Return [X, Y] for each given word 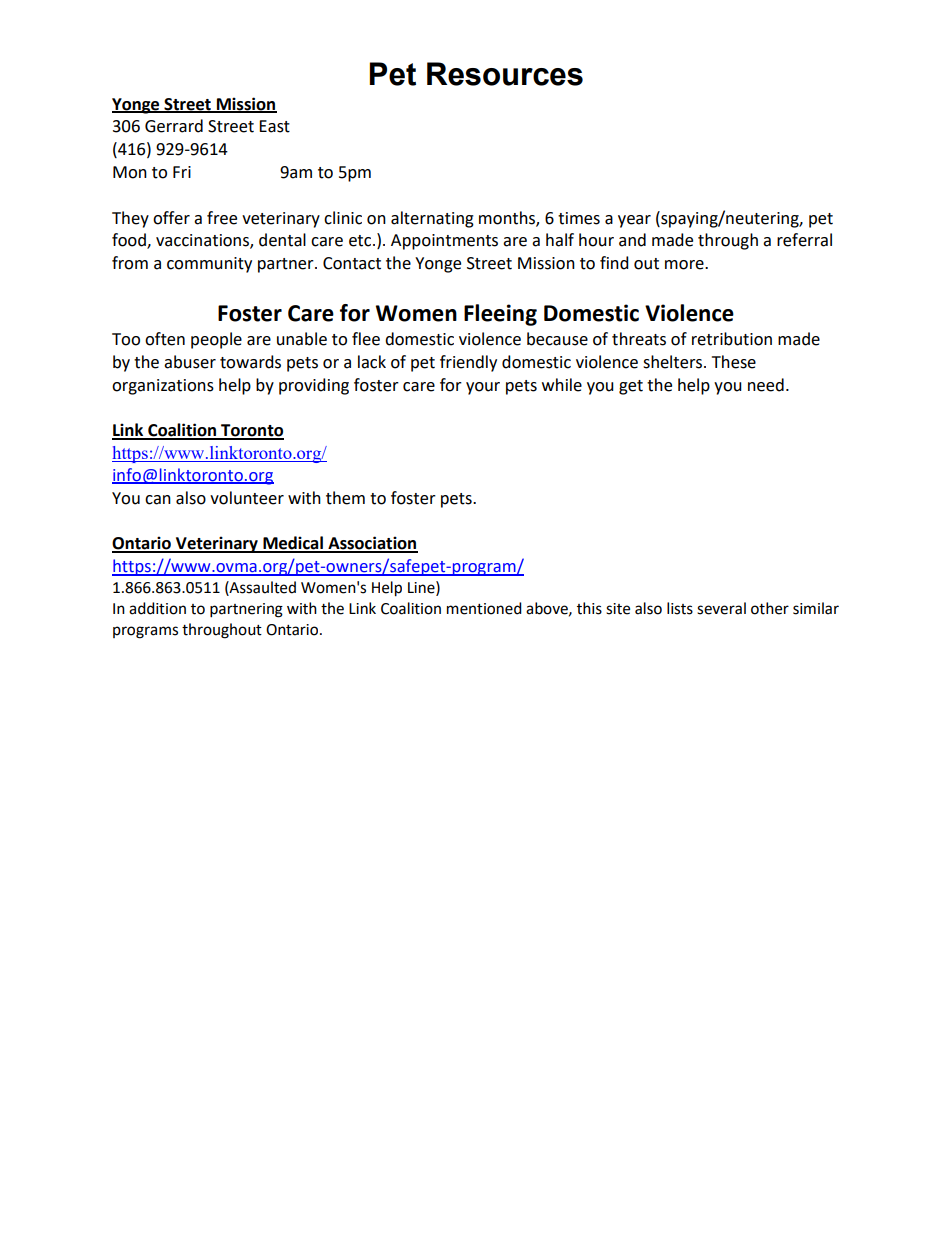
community [209, 265]
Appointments [444, 242]
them [345, 498]
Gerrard [174, 126]
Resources [505, 74]
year [634, 221]
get [631, 387]
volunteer [247, 498]
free [222, 218]
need [766, 385]
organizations [163, 387]
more [685, 265]
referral [804, 240]
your [483, 388]
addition [157, 608]
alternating [432, 219]
